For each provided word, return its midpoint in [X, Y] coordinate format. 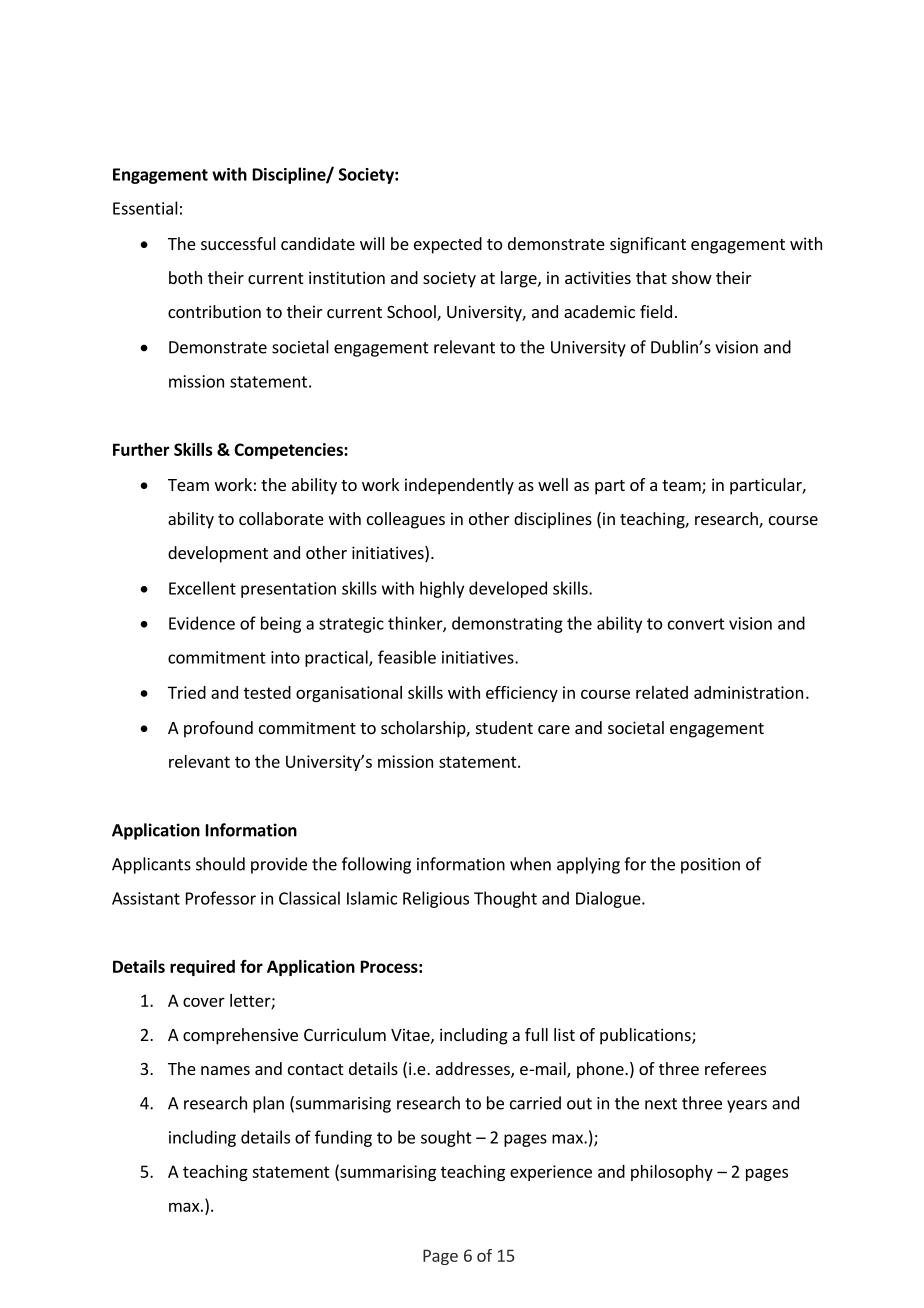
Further [141, 449]
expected [448, 245]
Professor [221, 898]
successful [238, 243]
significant [648, 245]
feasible [407, 657]
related [662, 692]
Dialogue [609, 899]
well [553, 484]
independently [459, 486]
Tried [187, 692]
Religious [436, 899]
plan [268, 1104]
